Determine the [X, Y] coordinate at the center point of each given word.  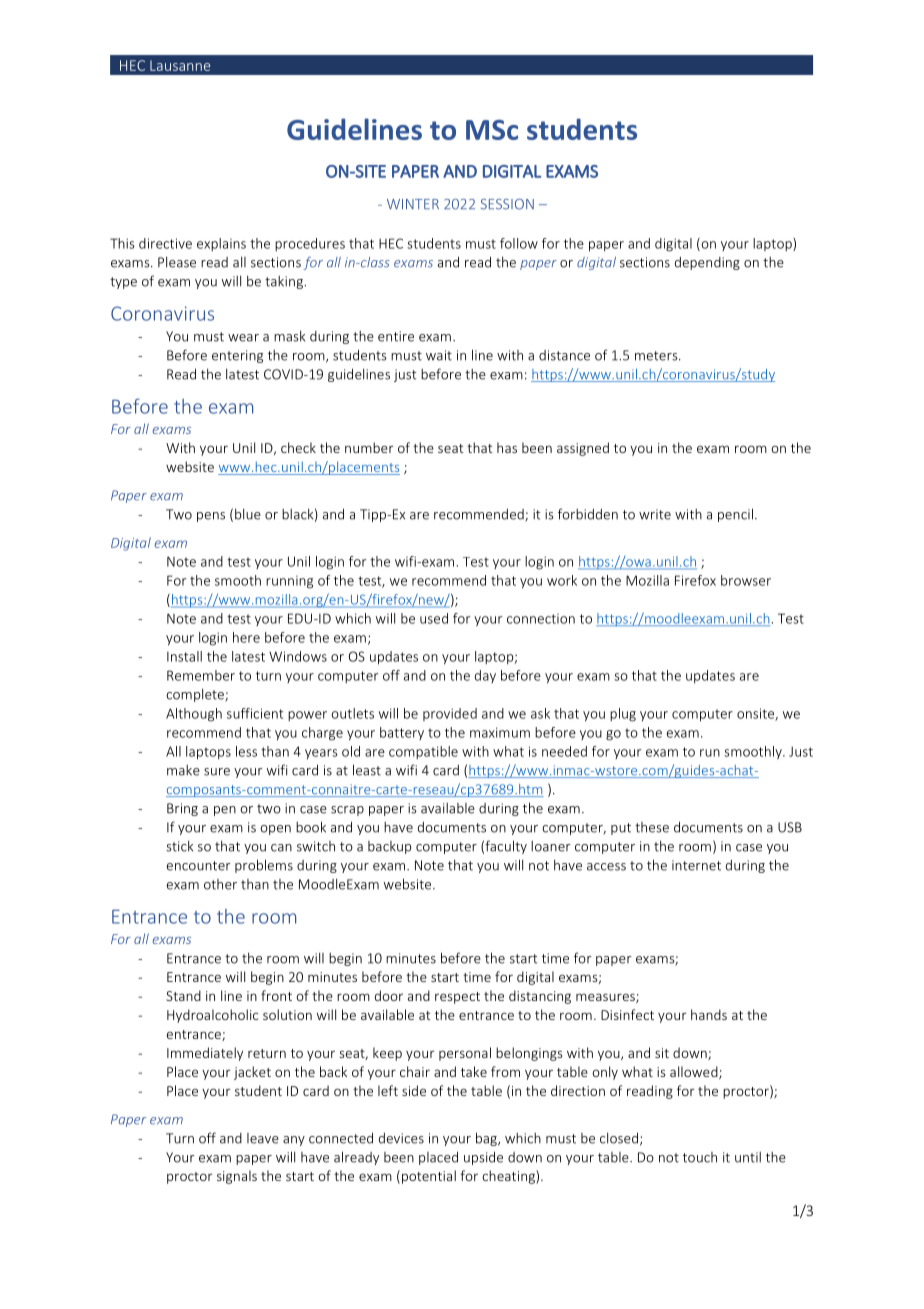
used [434, 618]
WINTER [413, 204]
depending [707, 263]
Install [184, 656]
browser [746, 580]
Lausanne [180, 65]
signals [237, 1177]
